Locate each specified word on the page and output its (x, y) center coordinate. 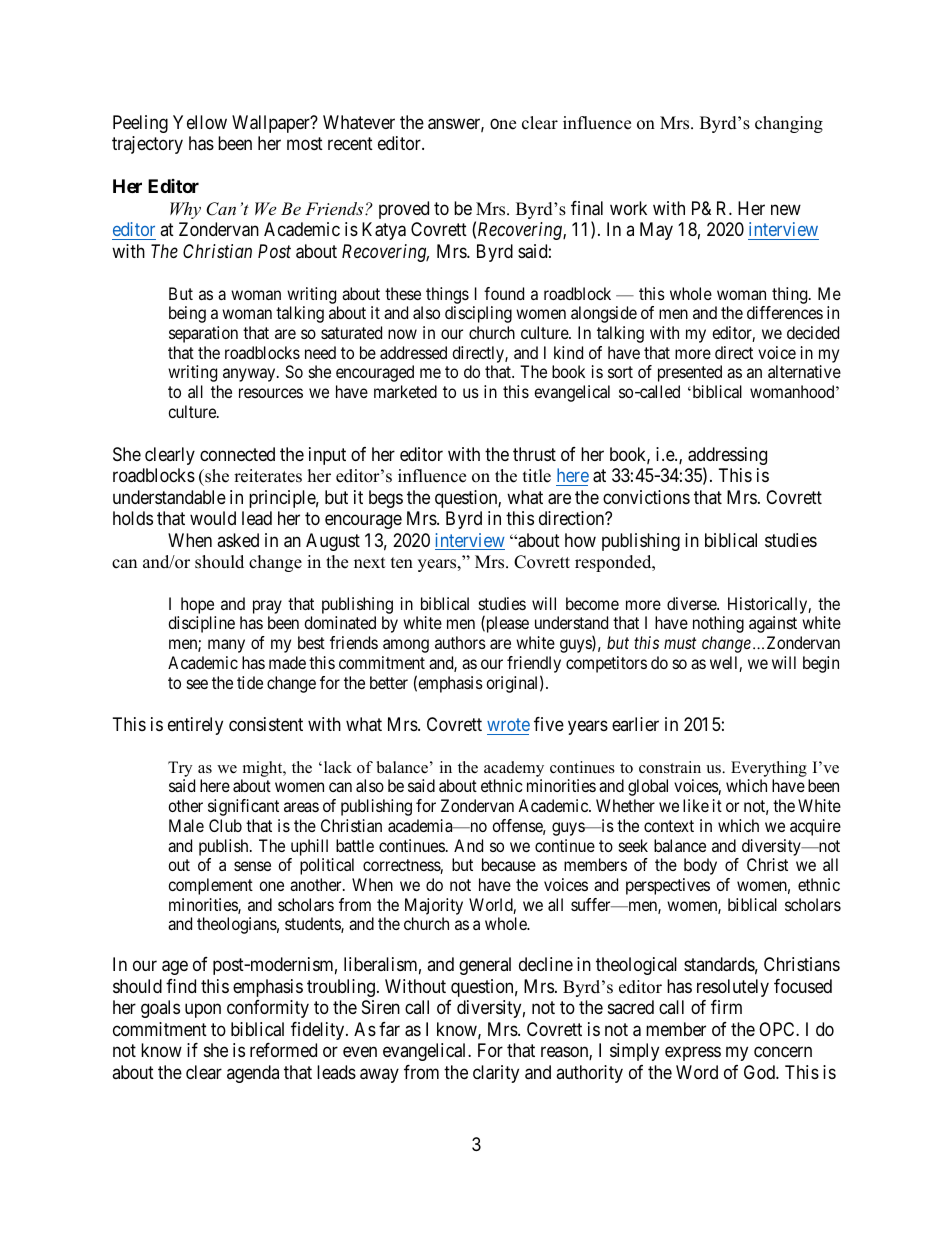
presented (690, 373)
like (696, 805)
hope (197, 605)
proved (404, 210)
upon (203, 1011)
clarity (496, 1074)
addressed (413, 352)
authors (460, 642)
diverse (692, 603)
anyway (250, 375)
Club (225, 825)
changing (789, 124)
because (509, 864)
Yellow (200, 122)
